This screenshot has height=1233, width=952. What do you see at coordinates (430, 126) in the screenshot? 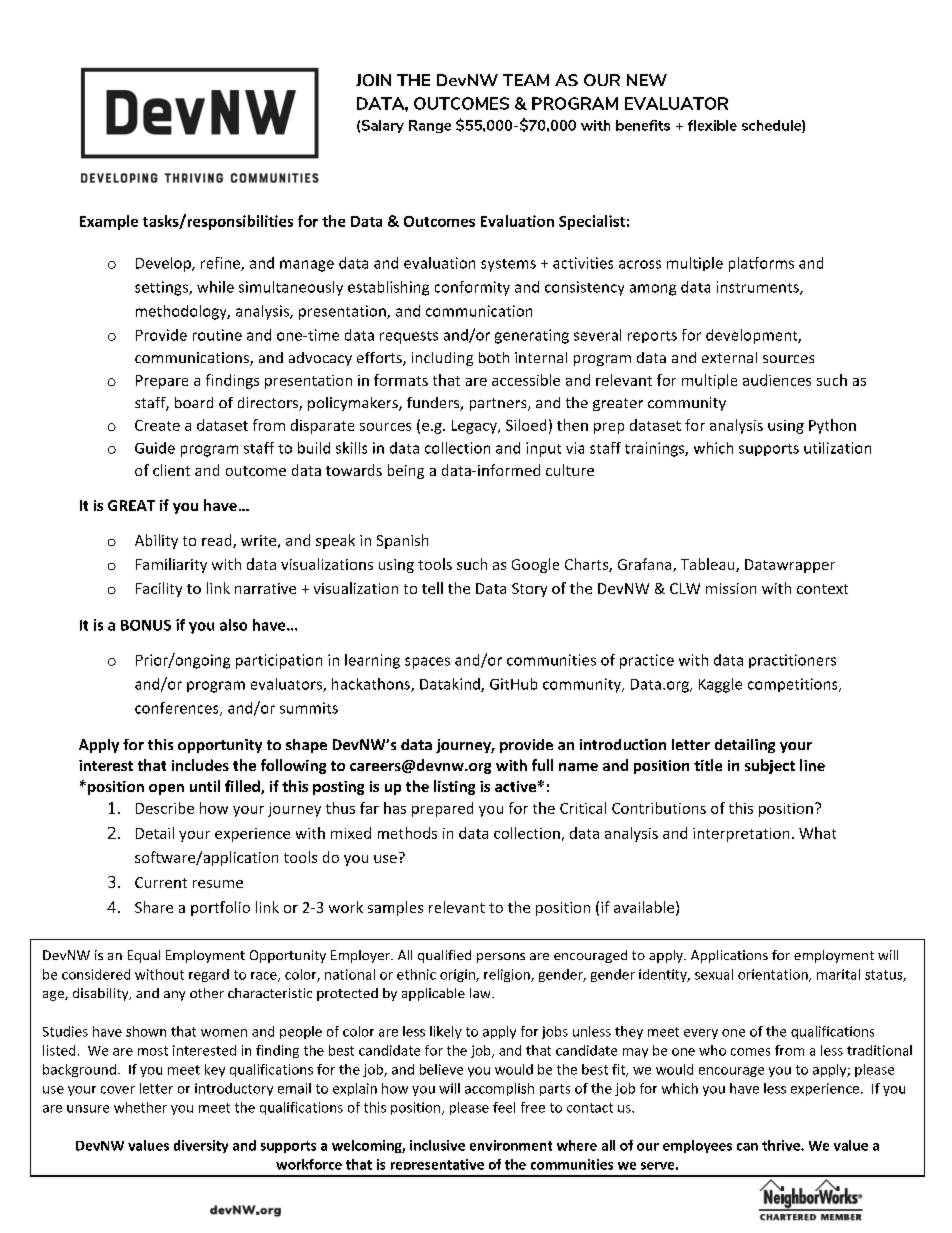
I see `Range` at bounding box center [430, 126].
